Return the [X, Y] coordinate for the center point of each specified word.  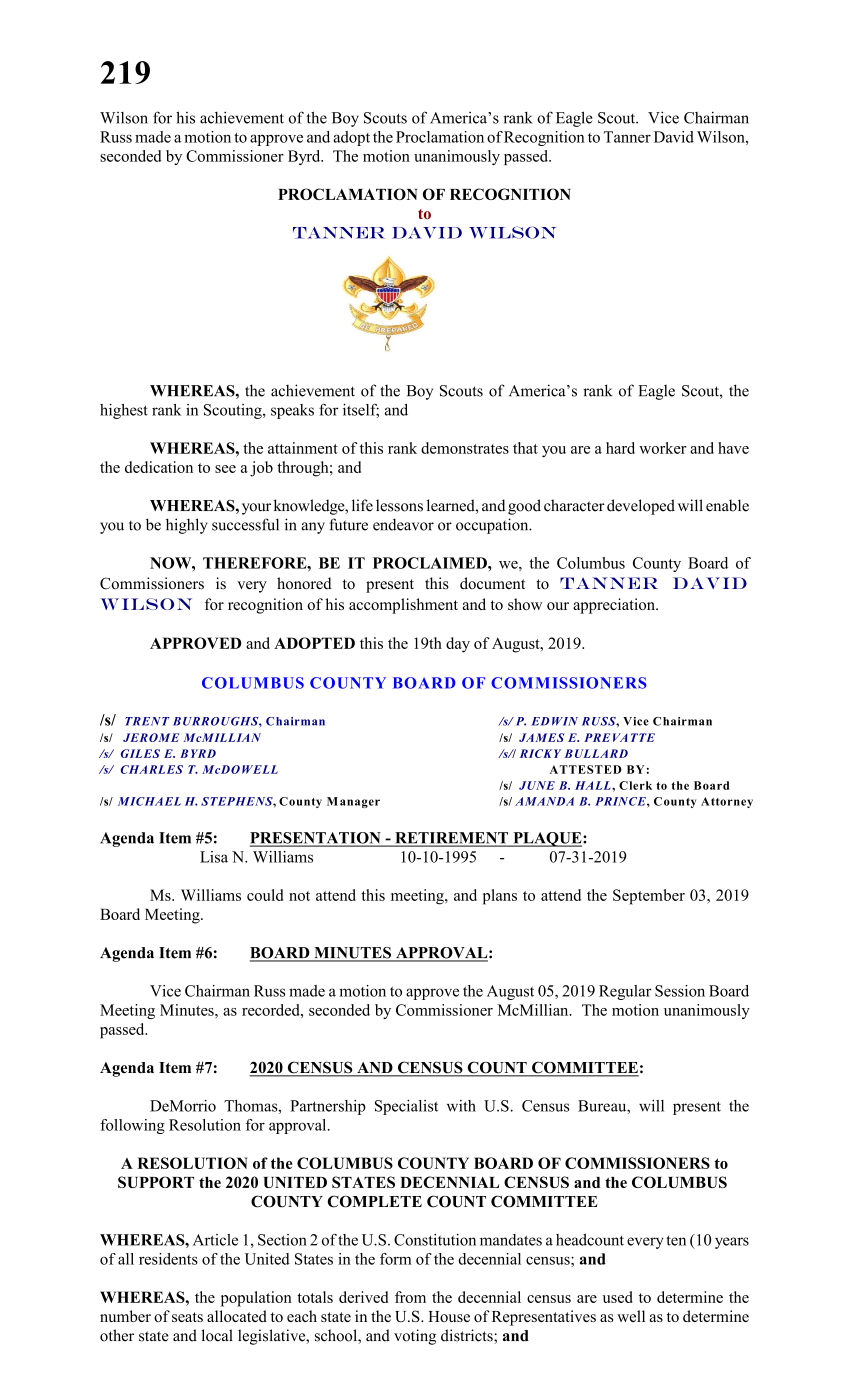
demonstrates [465, 448]
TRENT [147, 721]
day [458, 645]
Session [680, 991]
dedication [159, 467]
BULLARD [596, 753]
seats [187, 1317]
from [410, 1297]
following [132, 1126]
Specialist [406, 1107]
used [618, 1297]
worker [663, 448]
